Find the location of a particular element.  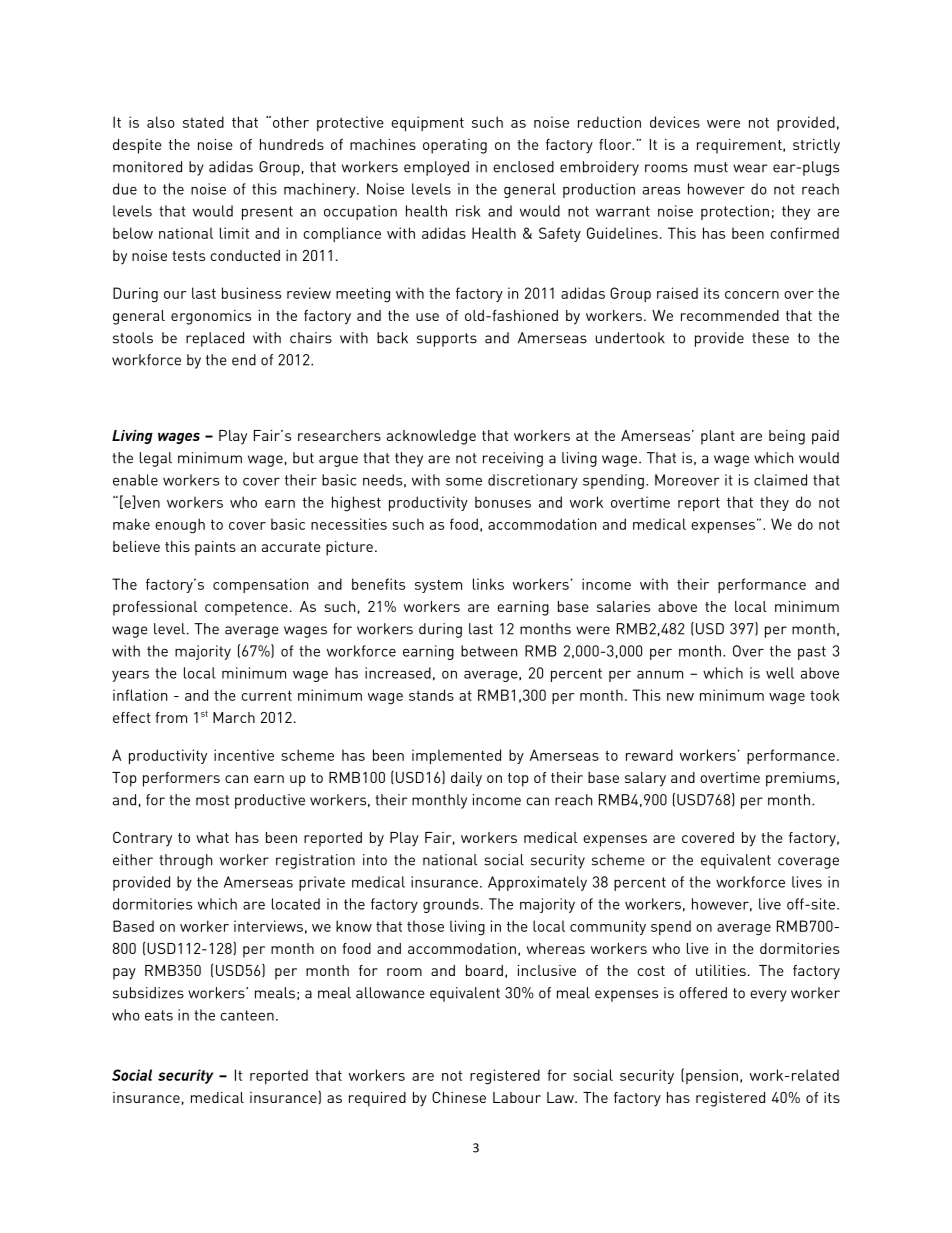

what is located at coordinates (212, 837).
